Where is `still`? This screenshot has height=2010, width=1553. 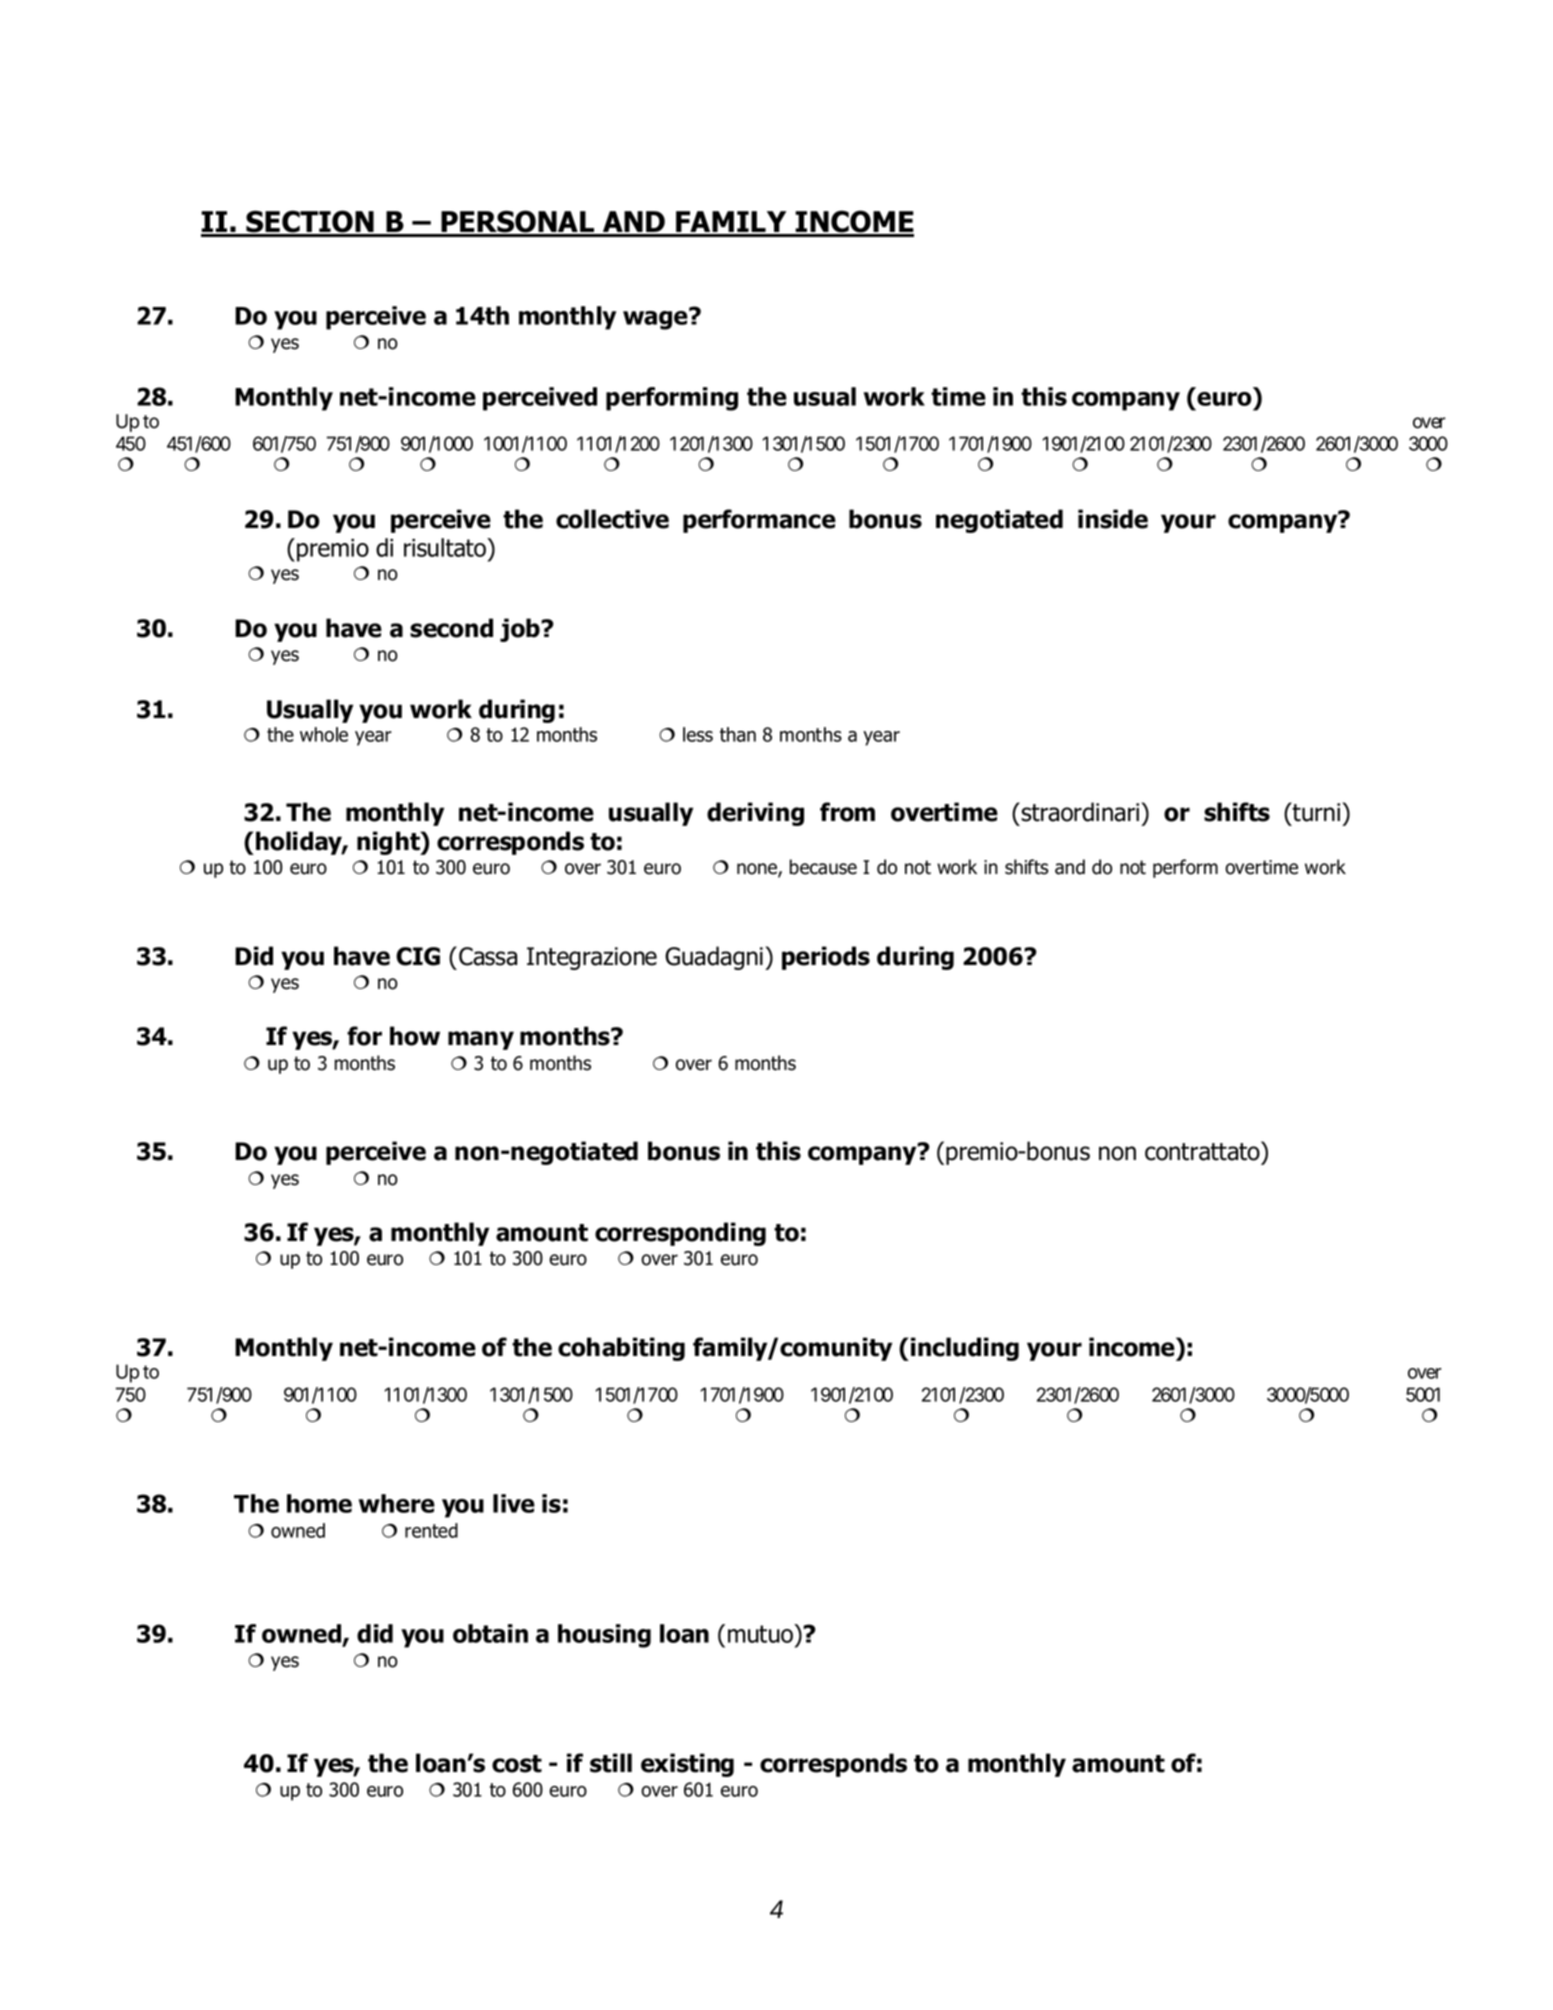
still is located at coordinates (611, 1763).
